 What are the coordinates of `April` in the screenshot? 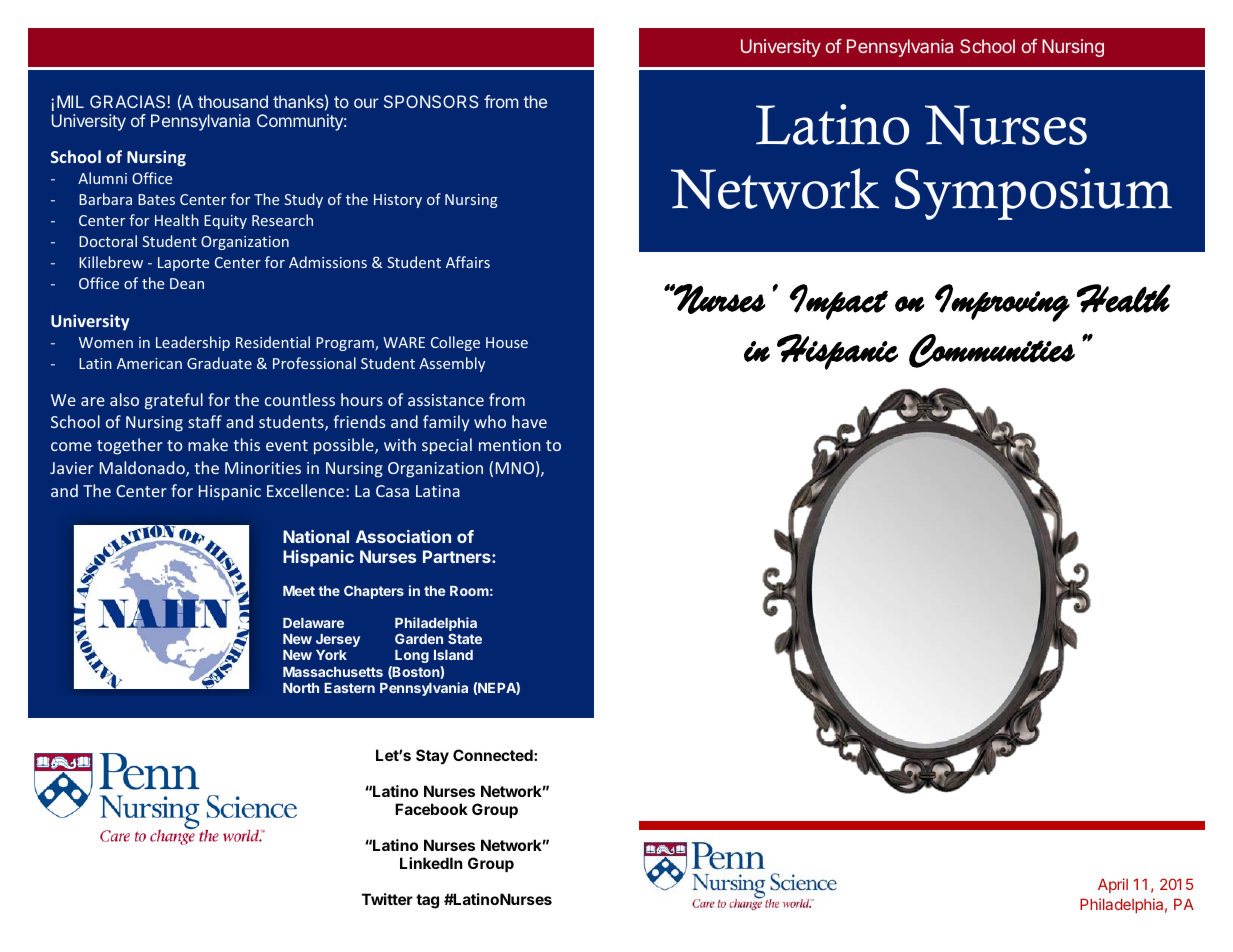 It's located at (1113, 885).
